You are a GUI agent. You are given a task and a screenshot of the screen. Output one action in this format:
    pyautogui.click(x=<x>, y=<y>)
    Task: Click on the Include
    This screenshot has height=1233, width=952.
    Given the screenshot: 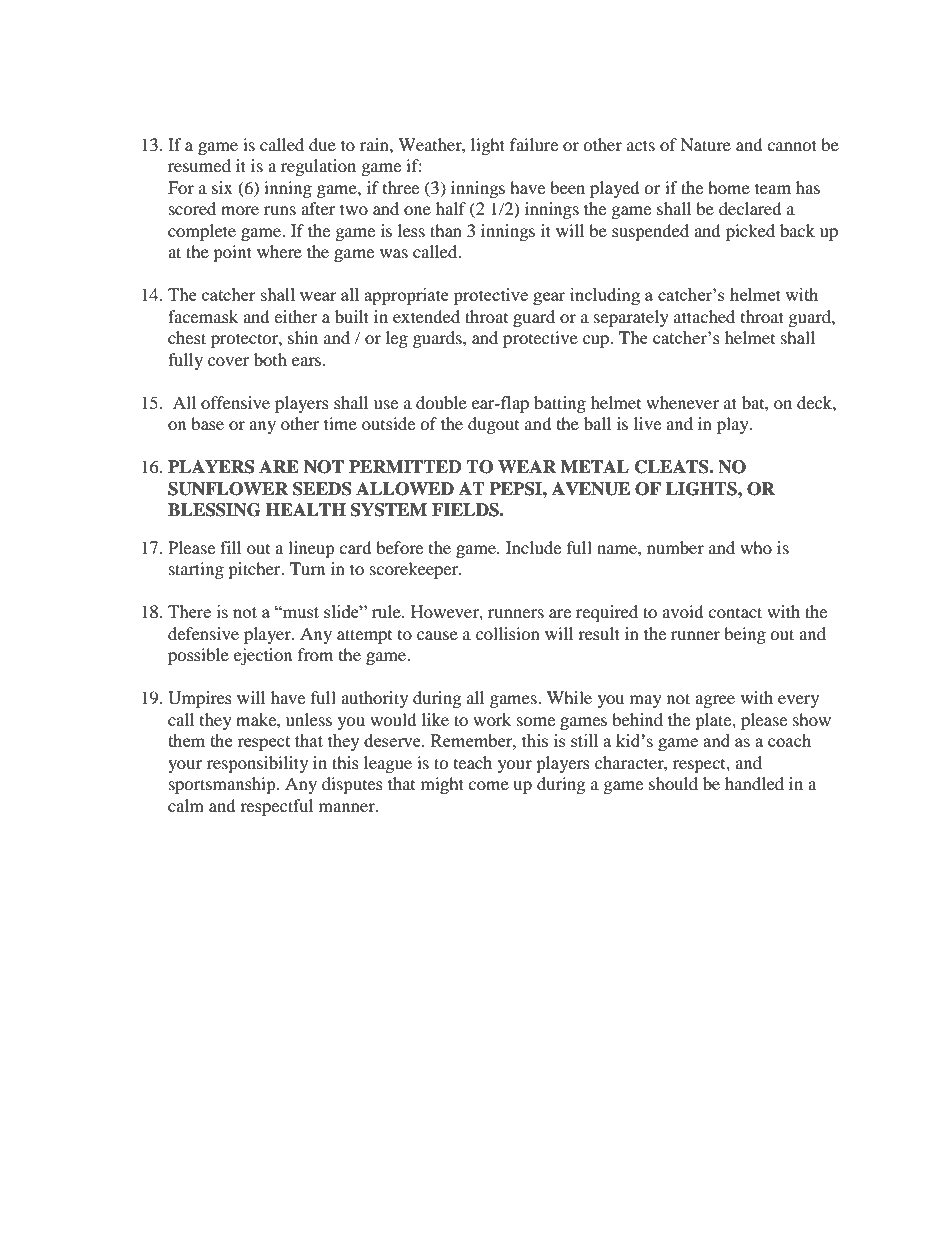 What is the action you would take?
    pyautogui.click(x=533, y=547)
